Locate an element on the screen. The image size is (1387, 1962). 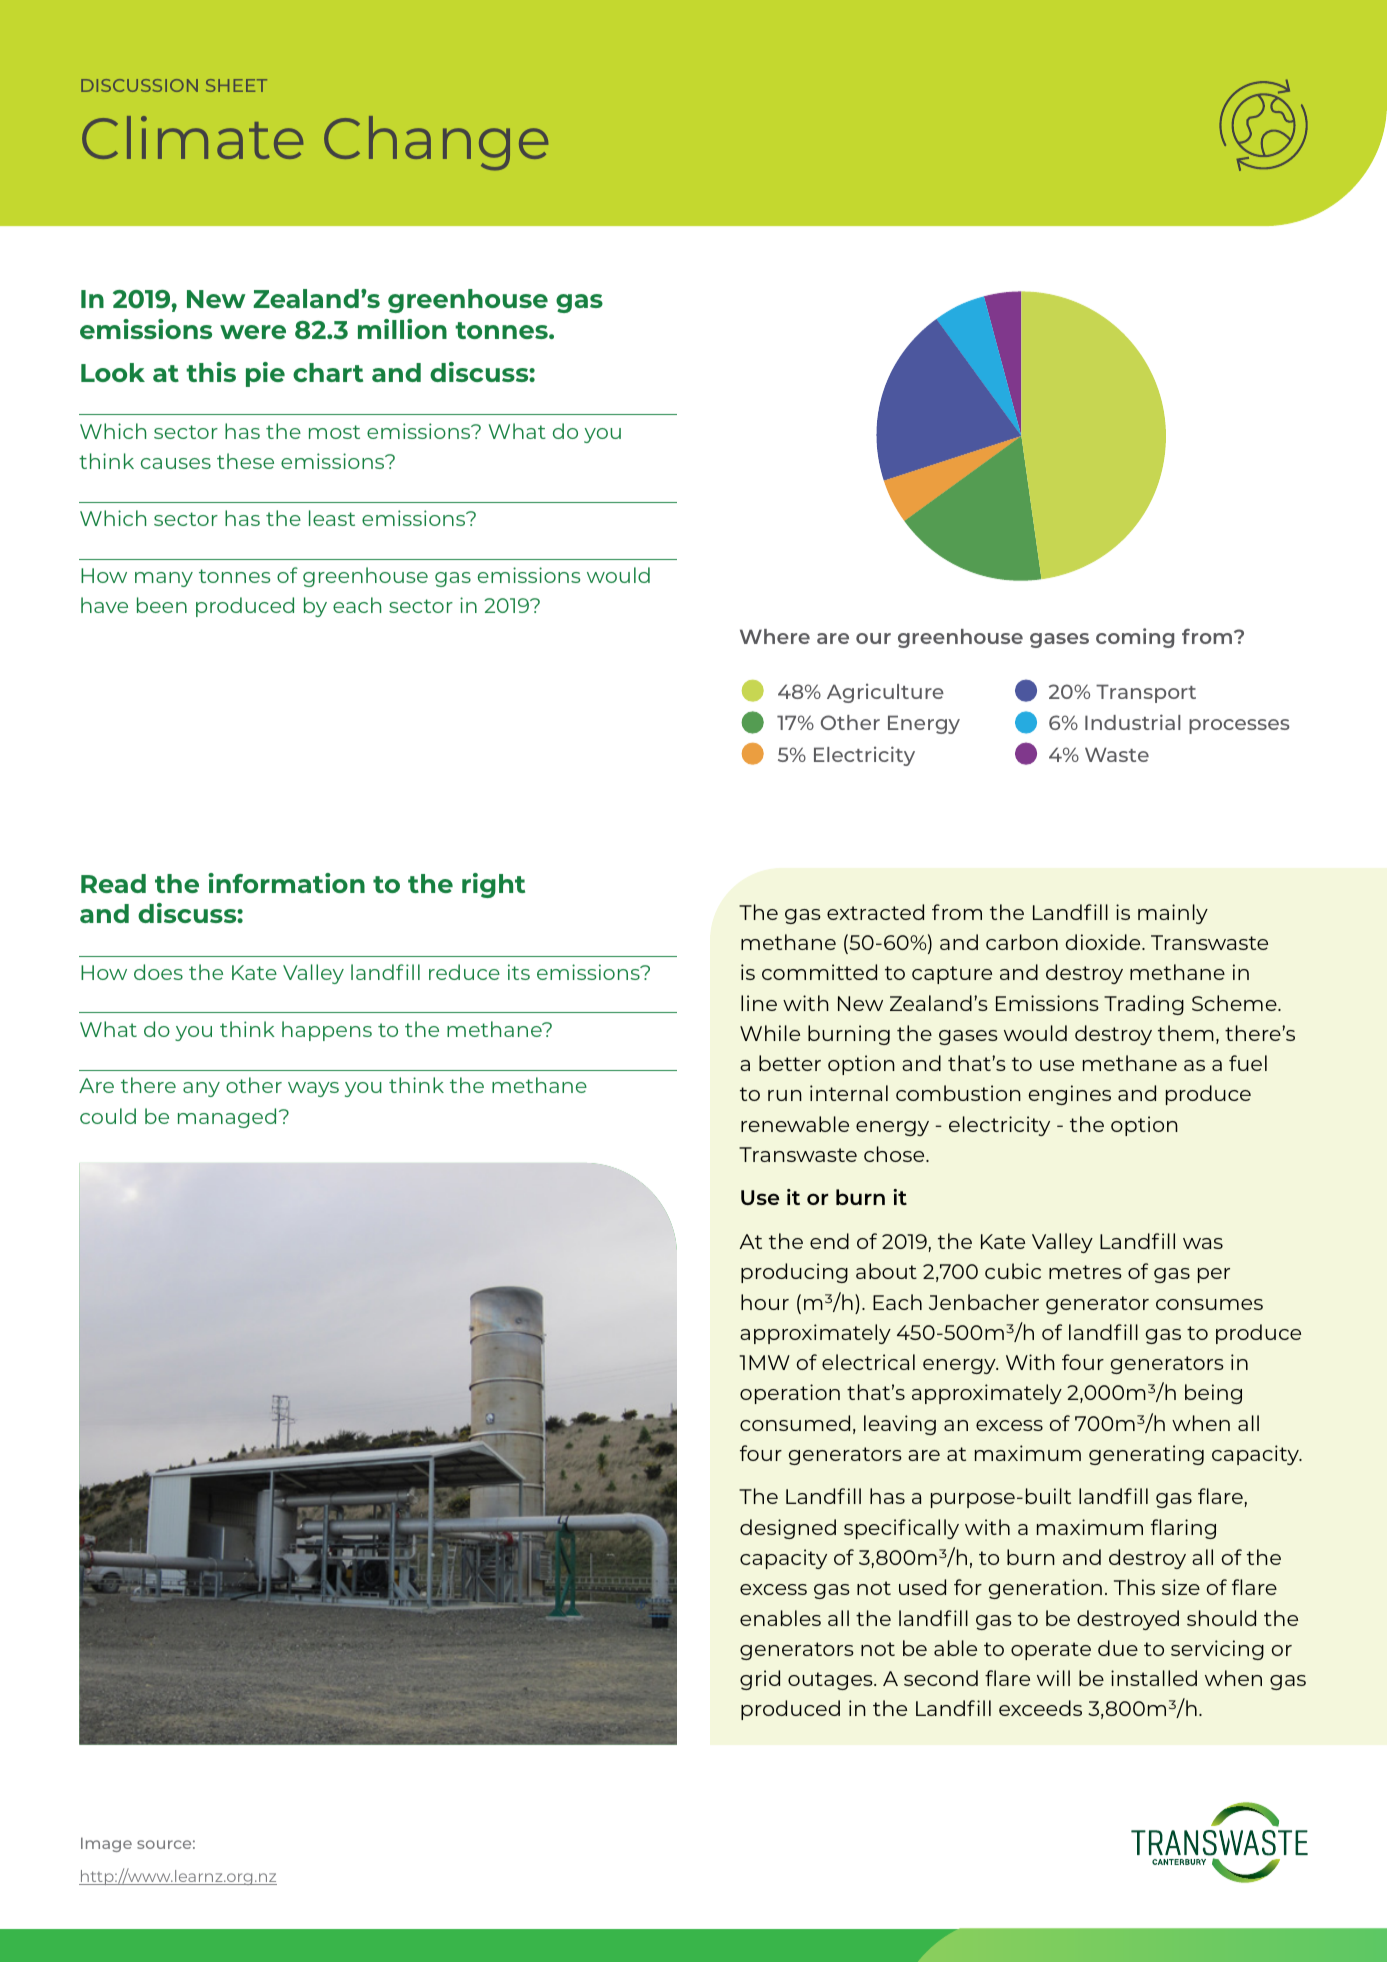
Change is located at coordinates (436, 143).
